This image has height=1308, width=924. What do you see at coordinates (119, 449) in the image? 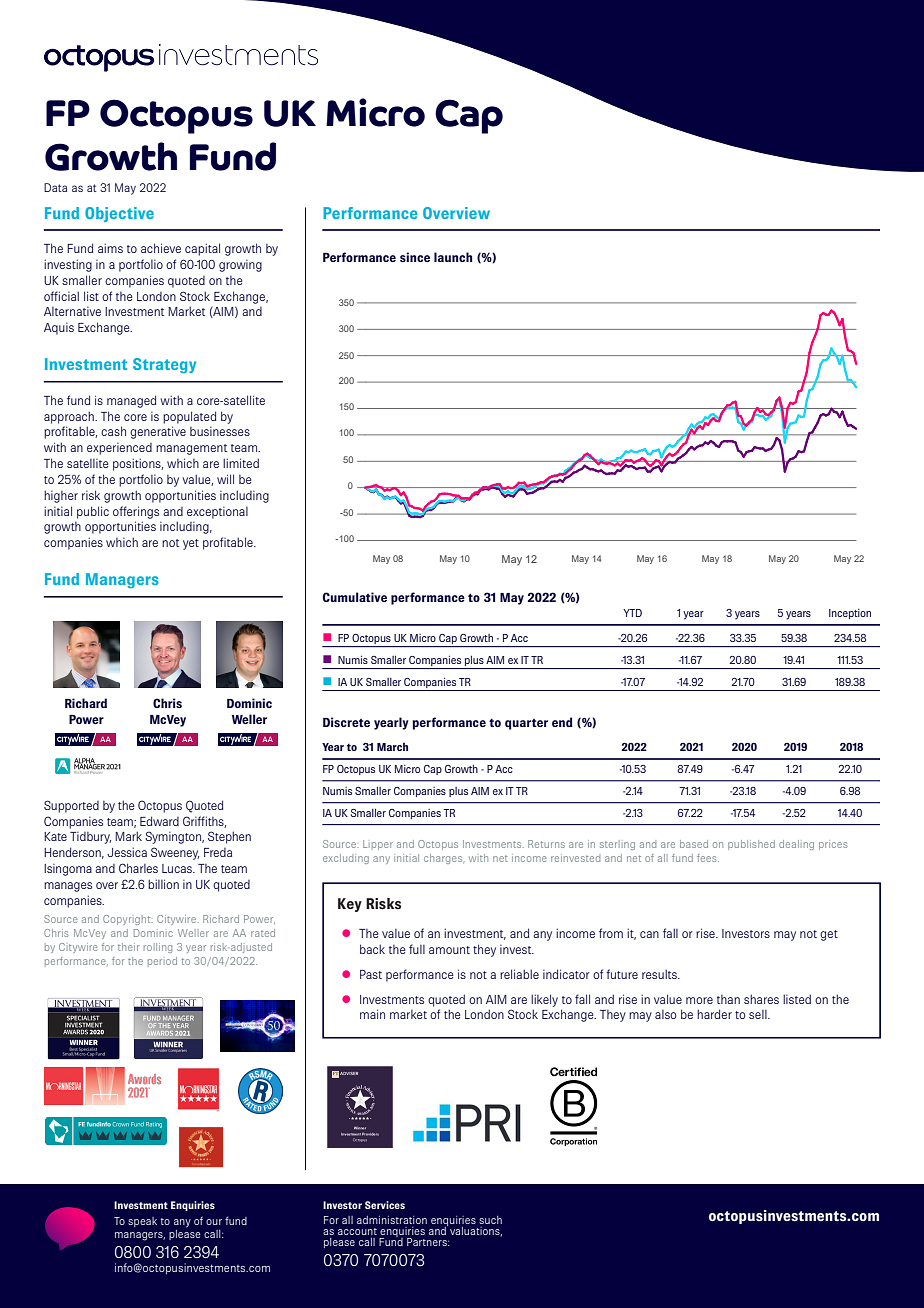
I see `experienced` at bounding box center [119, 449].
